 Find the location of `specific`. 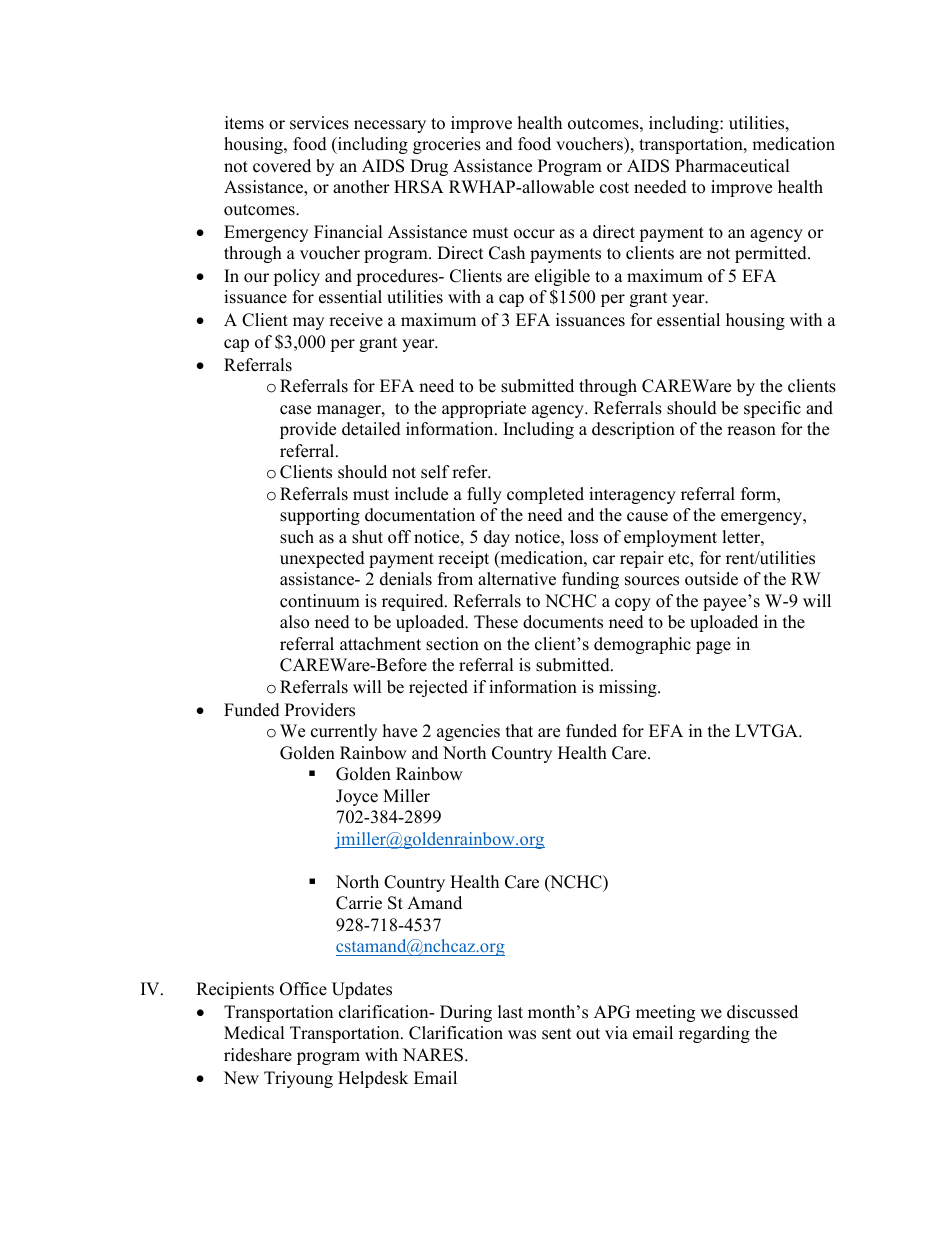

specific is located at coordinates (772, 409).
